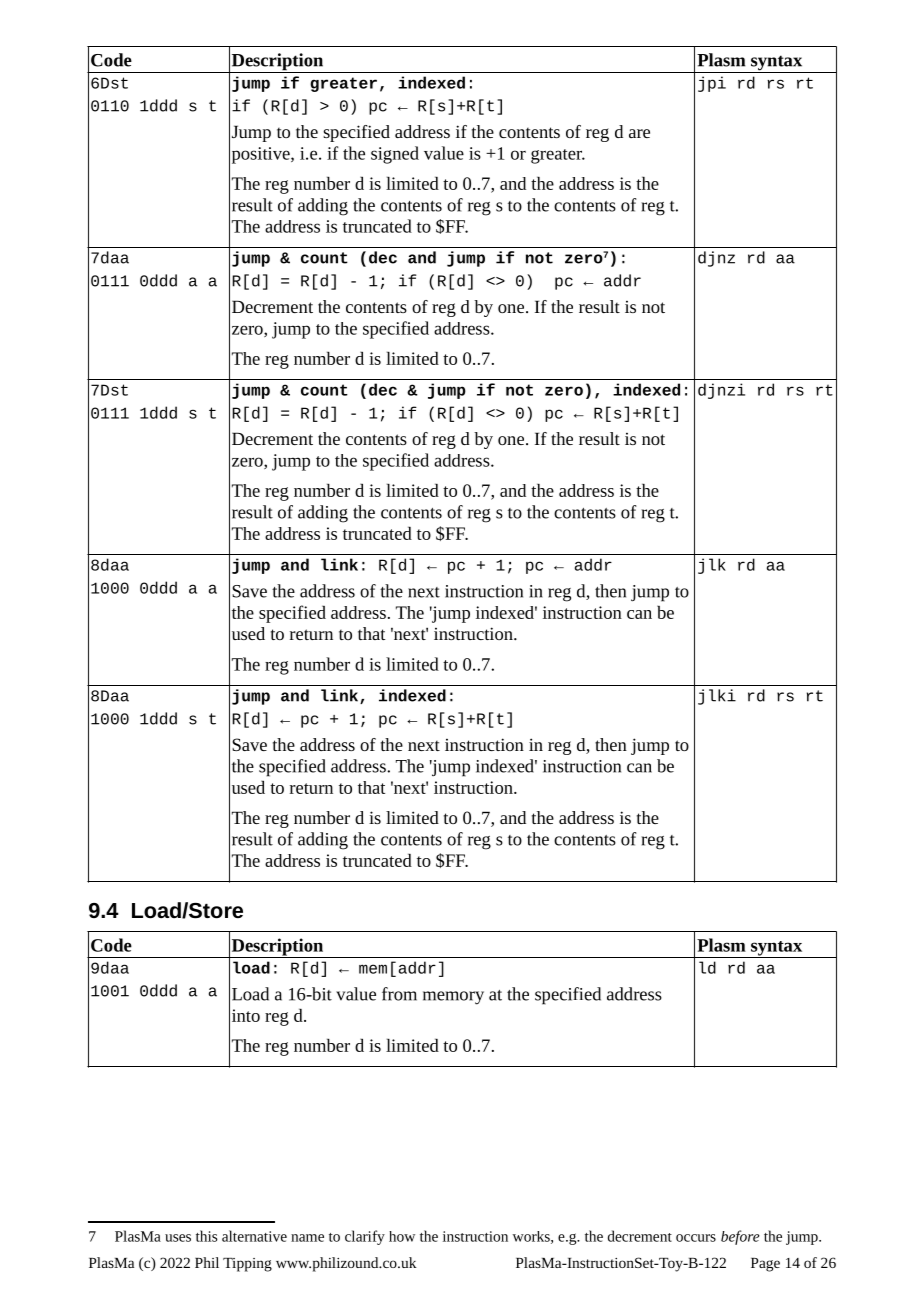 The image size is (924, 1308). I want to click on from, so click(399, 994).
